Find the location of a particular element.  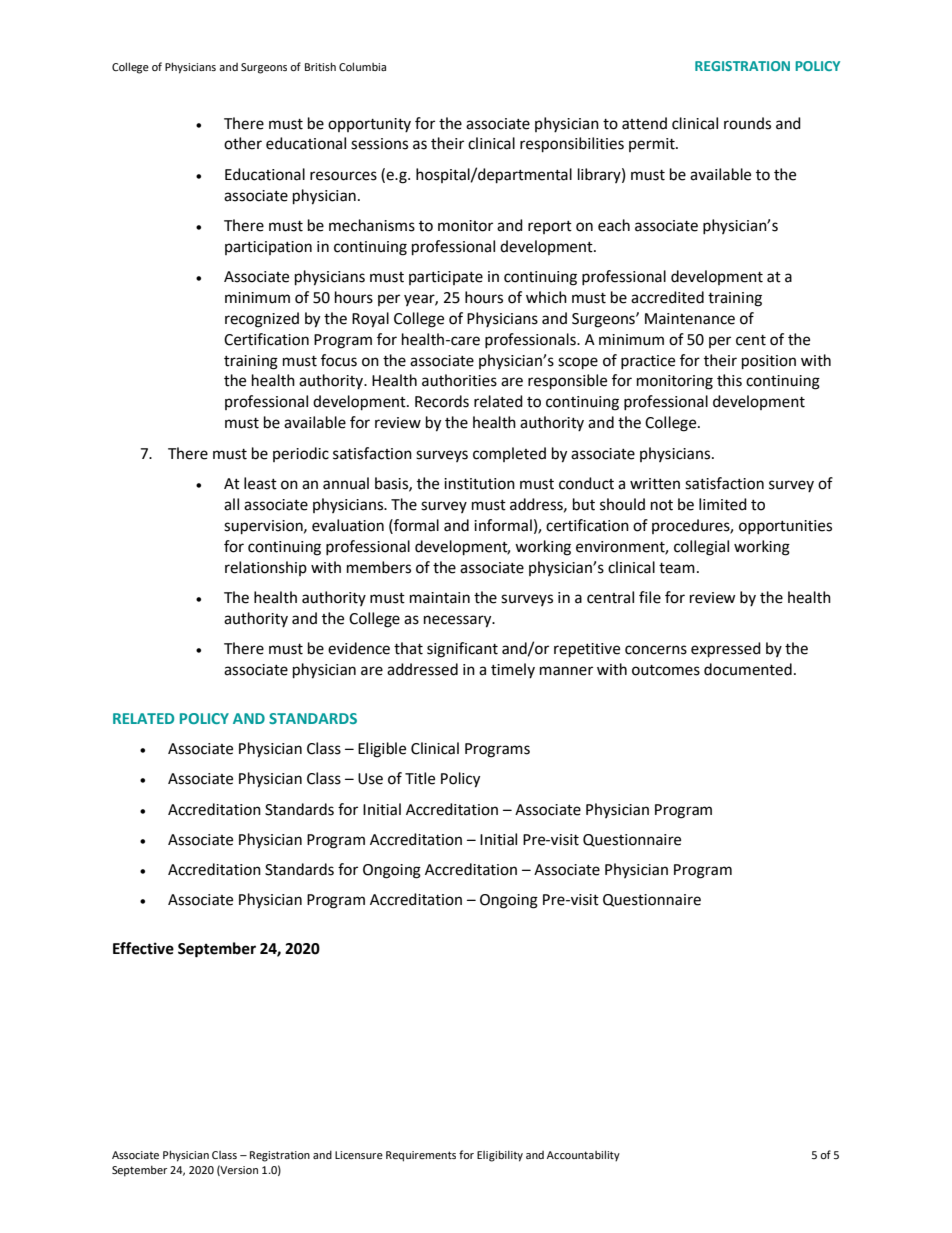

Eligibility is located at coordinates (500, 1156).
